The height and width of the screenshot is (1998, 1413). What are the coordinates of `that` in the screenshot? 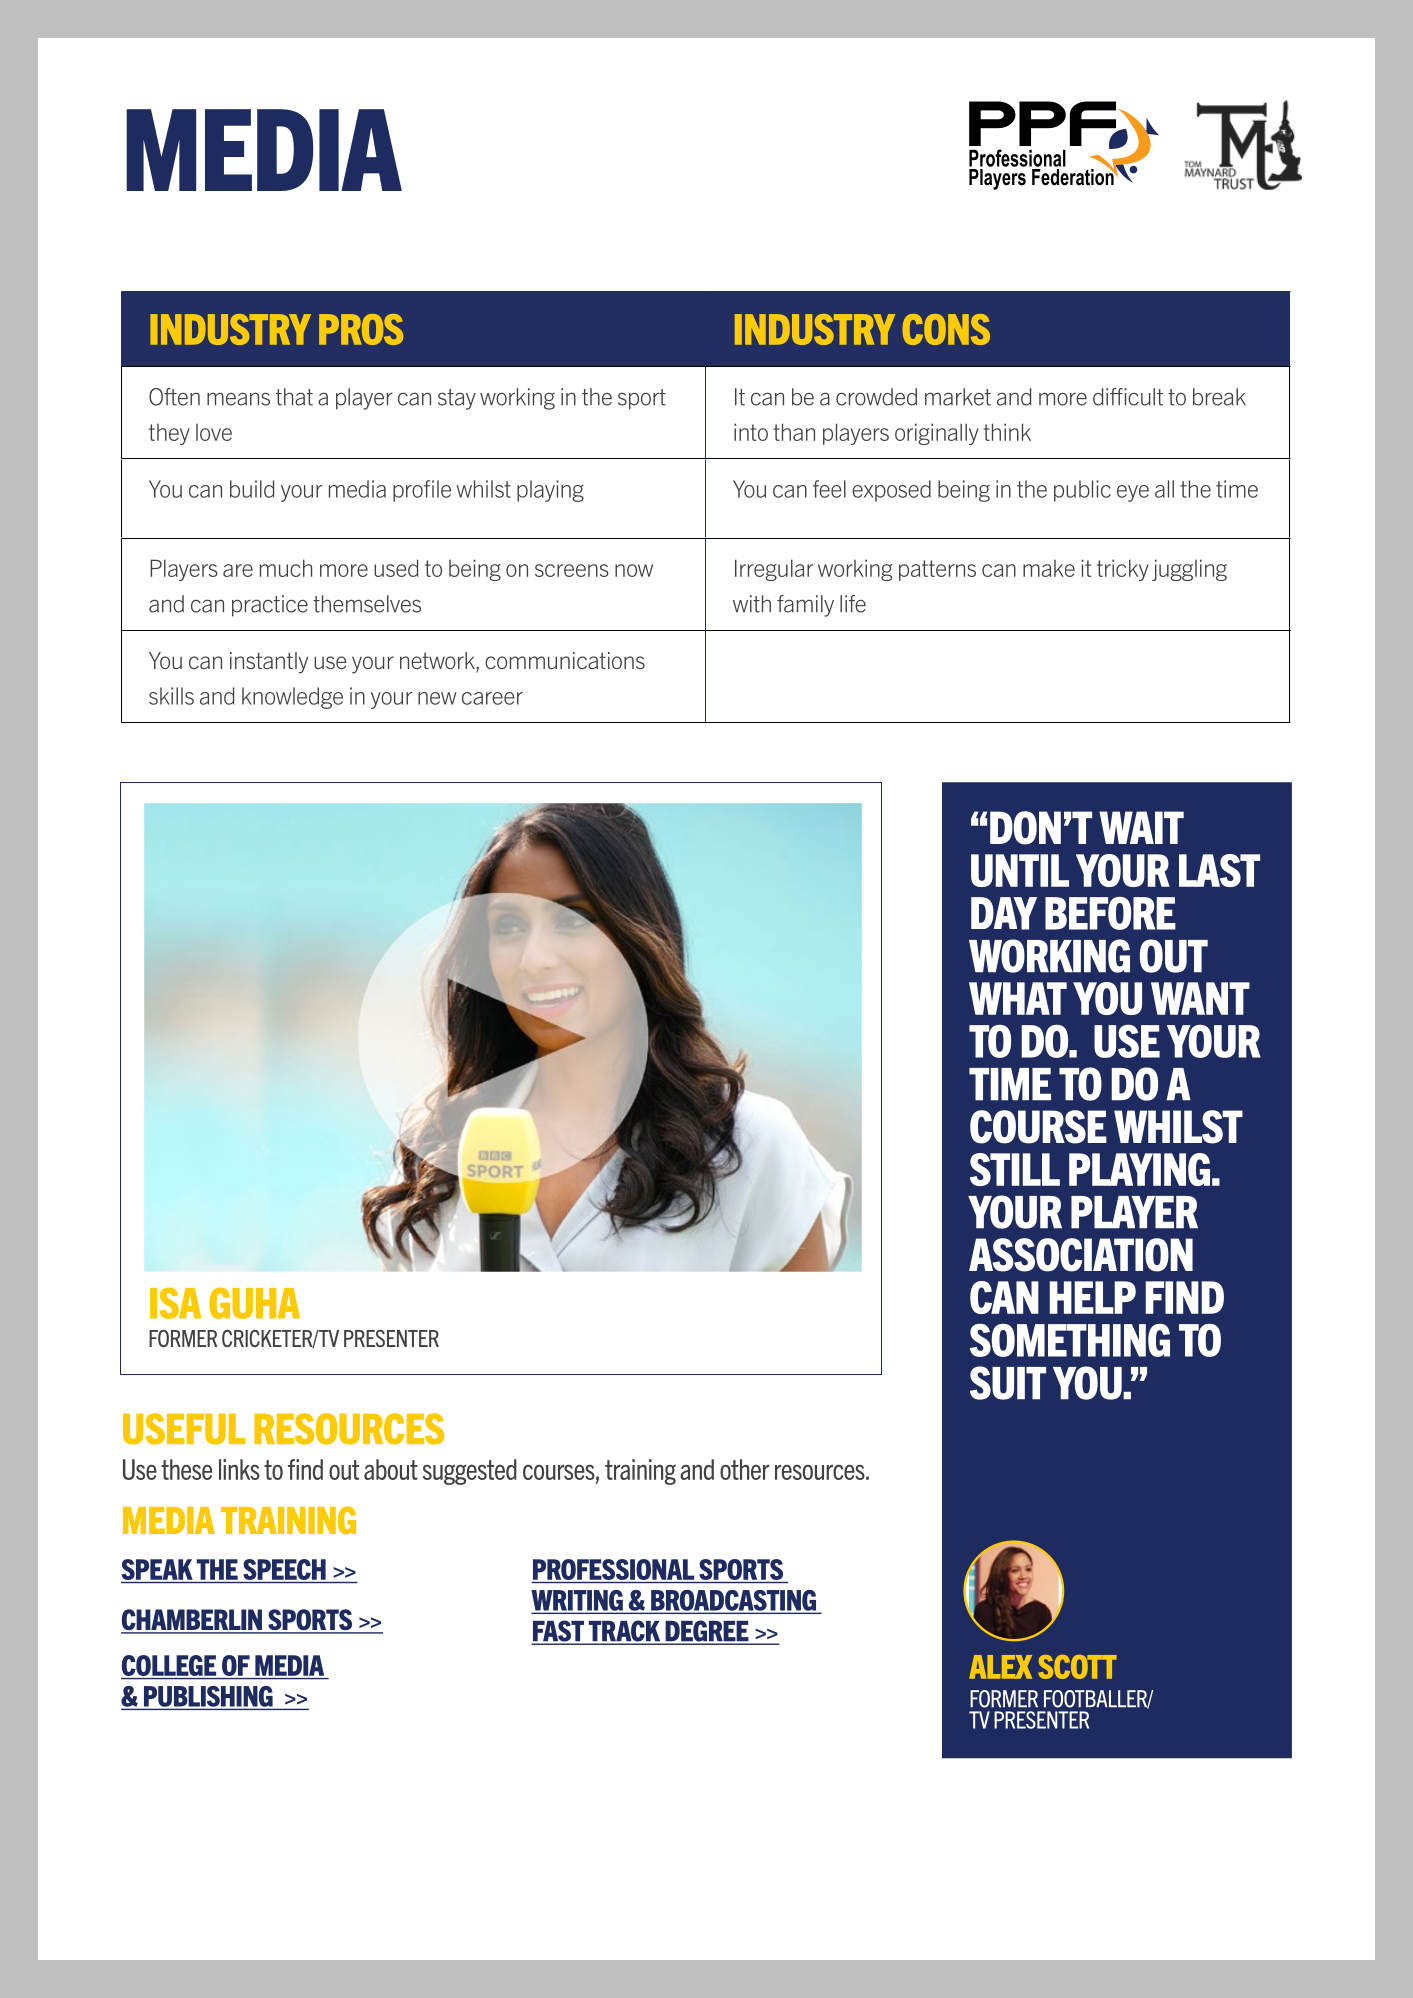 It's located at (294, 397).
